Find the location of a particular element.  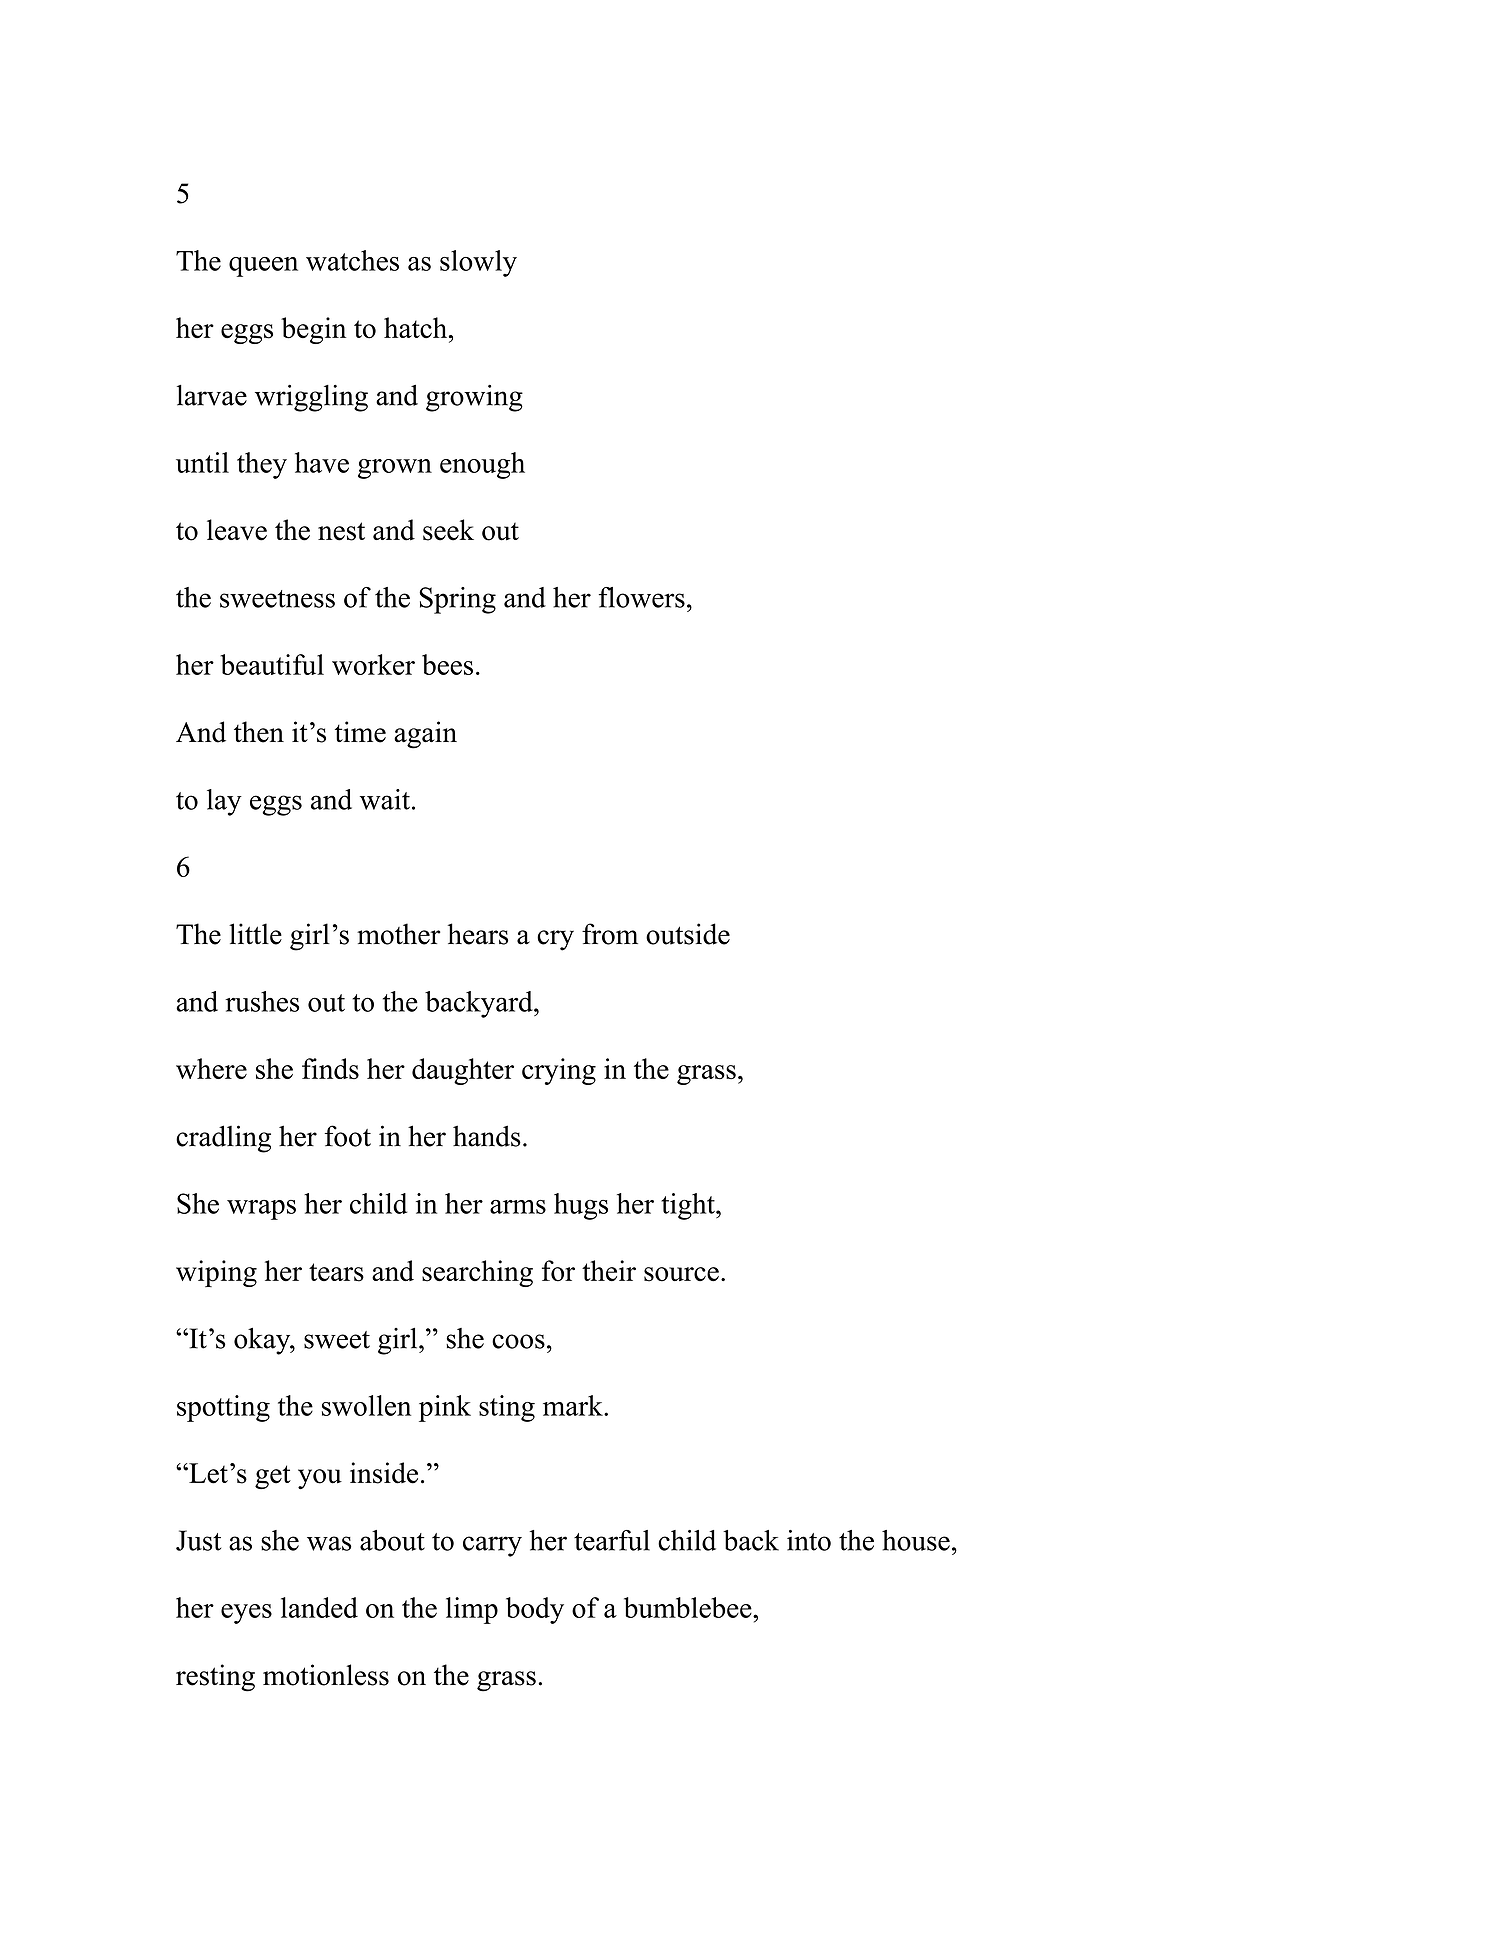

begin is located at coordinates (313, 330).
